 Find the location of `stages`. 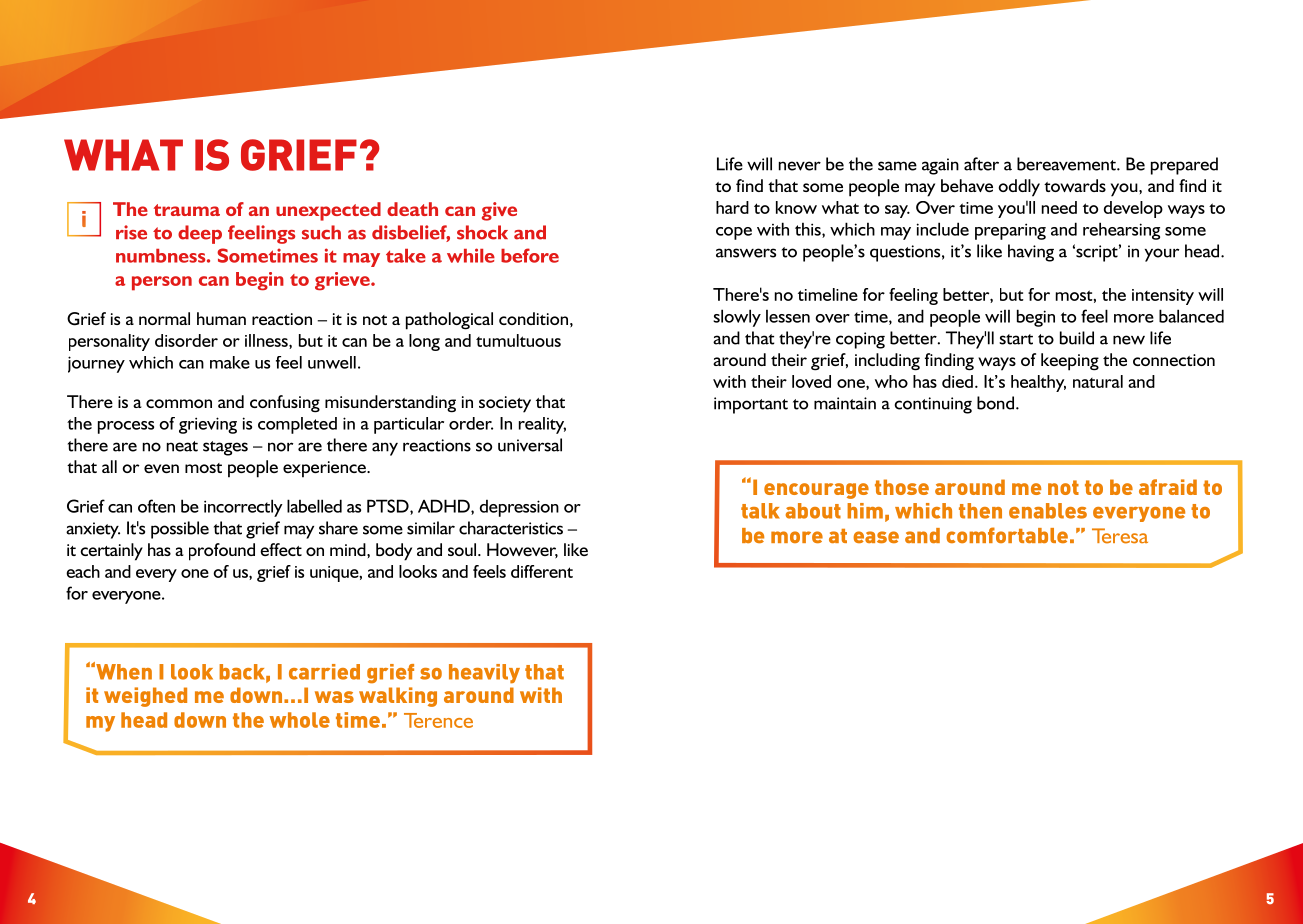

stages is located at coordinates (225, 448).
